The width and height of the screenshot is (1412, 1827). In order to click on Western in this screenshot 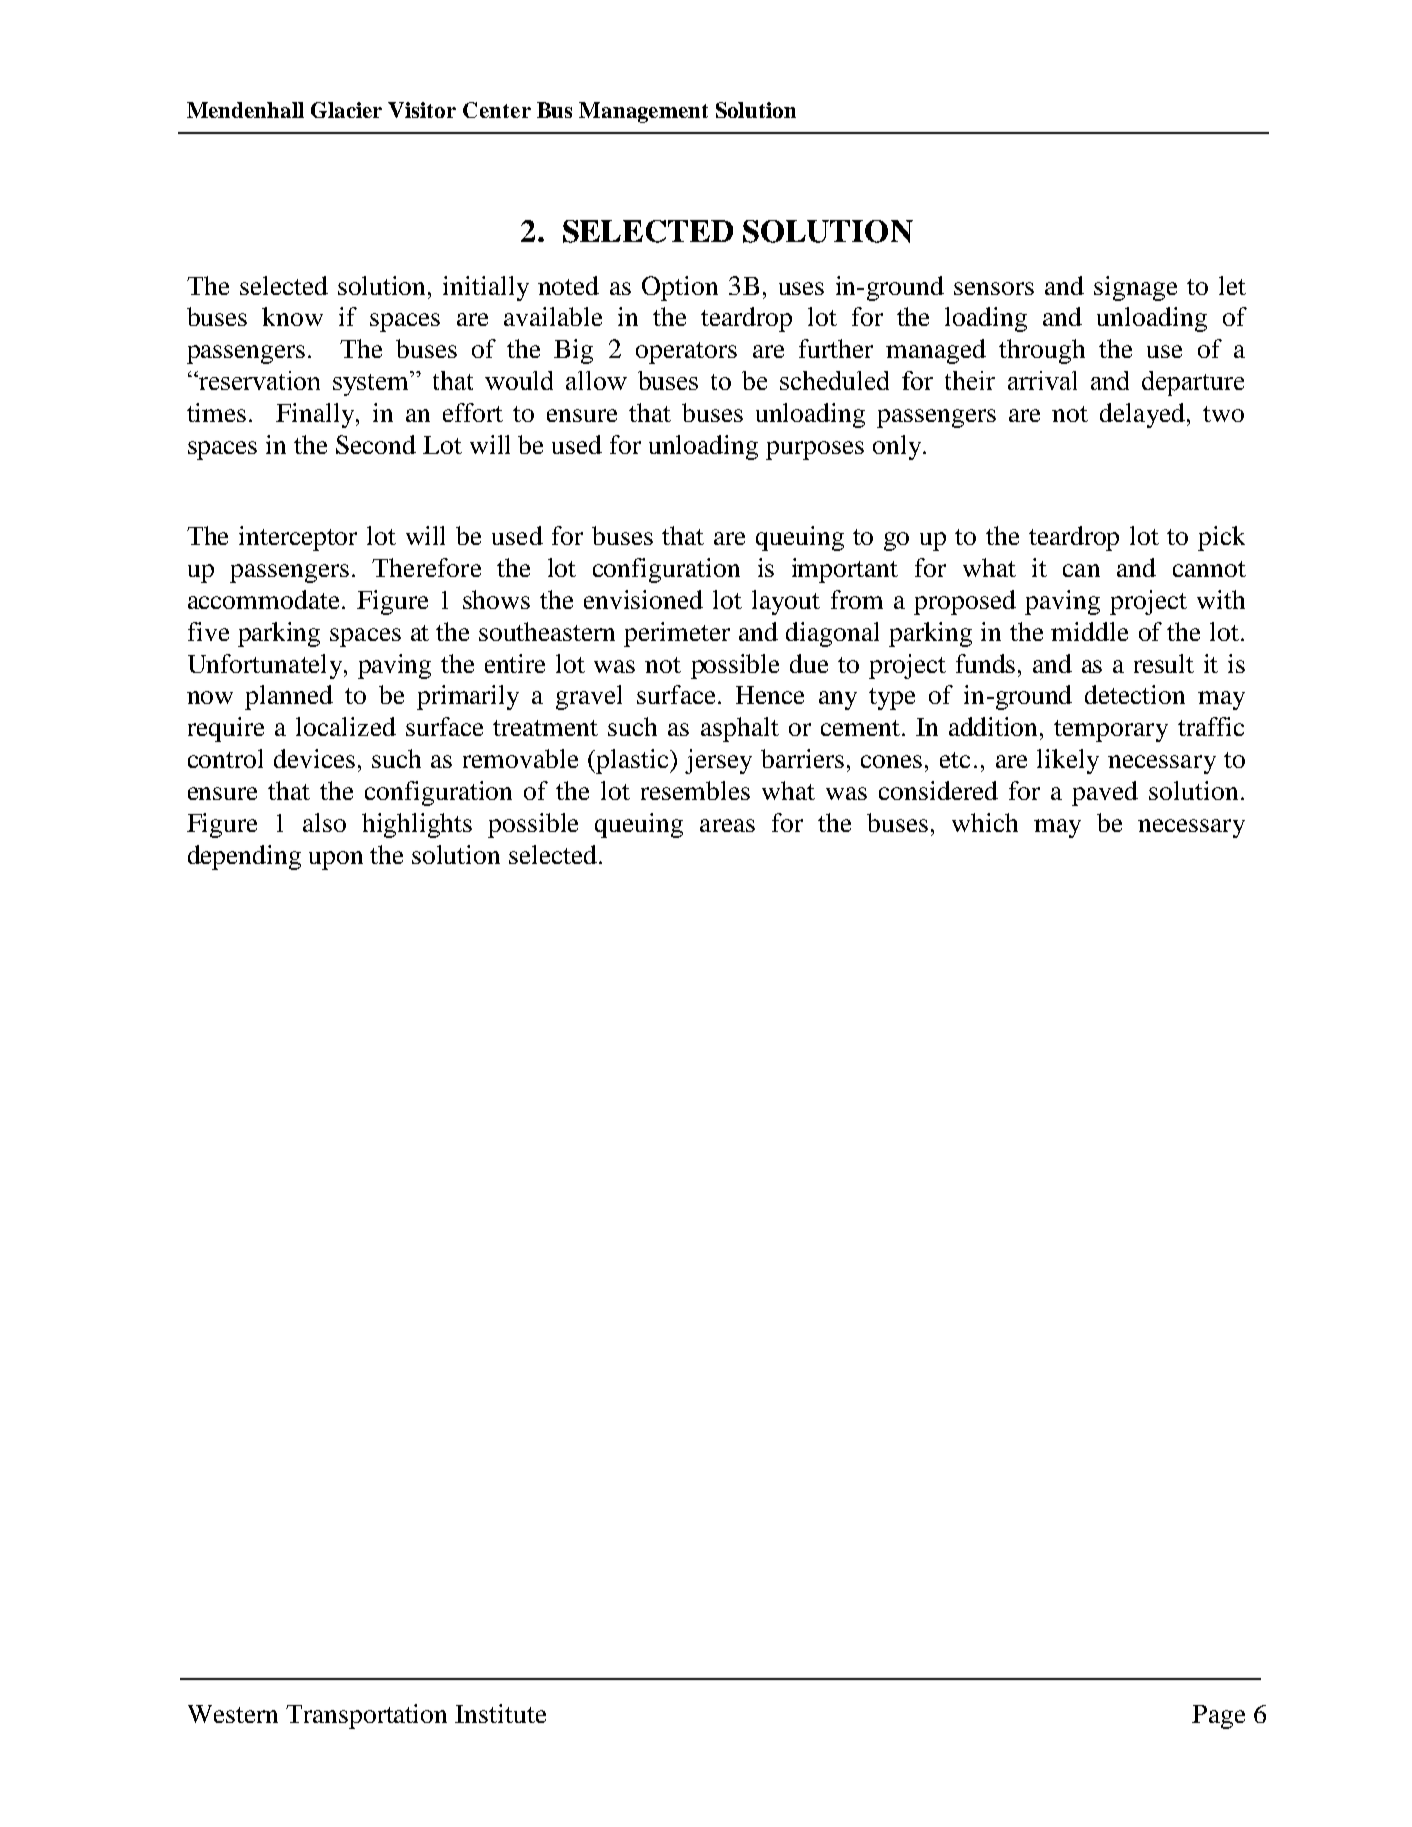, I will do `click(233, 1714)`.
